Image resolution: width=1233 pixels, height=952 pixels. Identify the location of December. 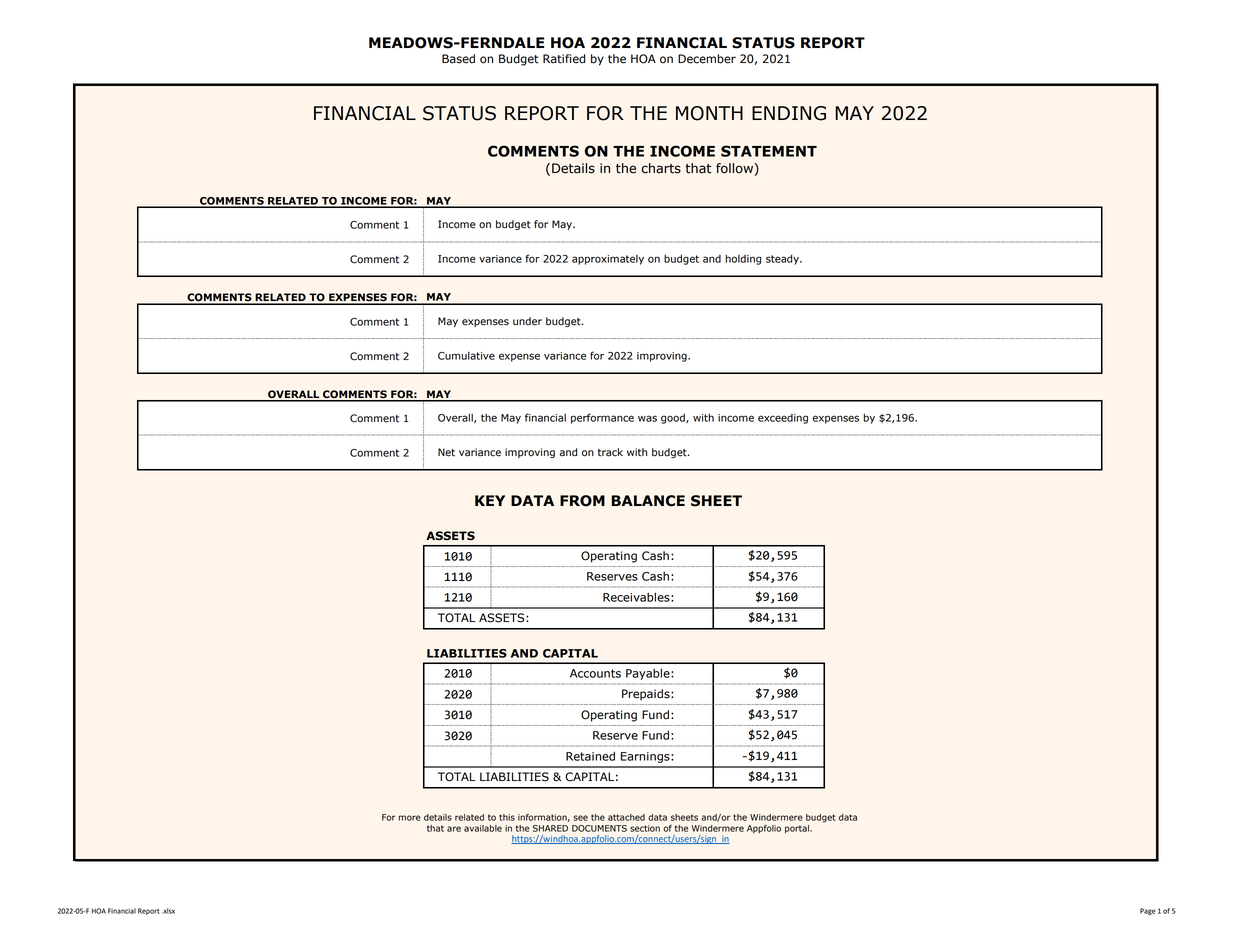
(707, 59).
